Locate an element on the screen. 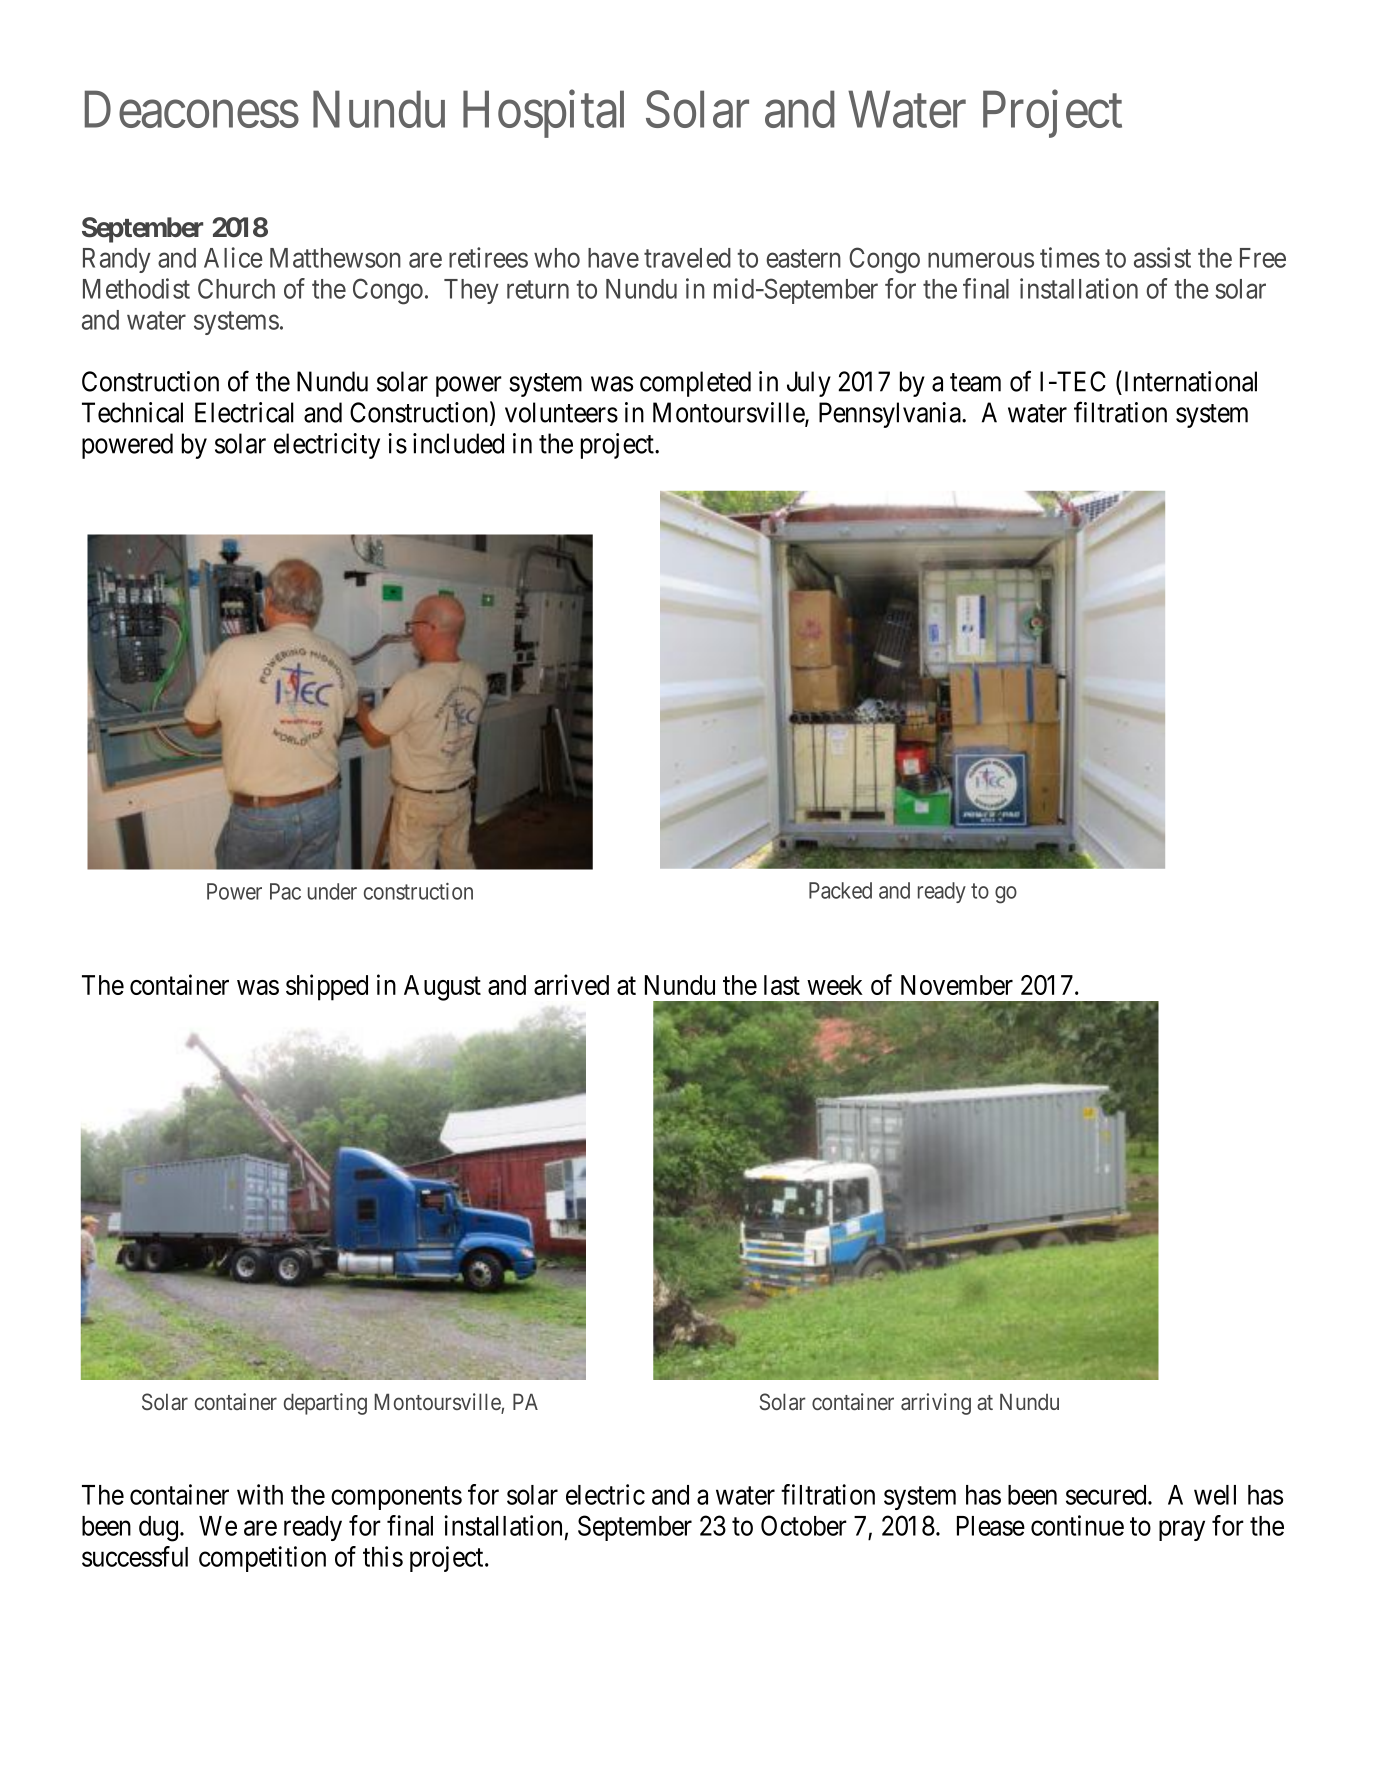 The width and height of the screenshot is (1374, 1778). completed is located at coordinates (695, 384).
